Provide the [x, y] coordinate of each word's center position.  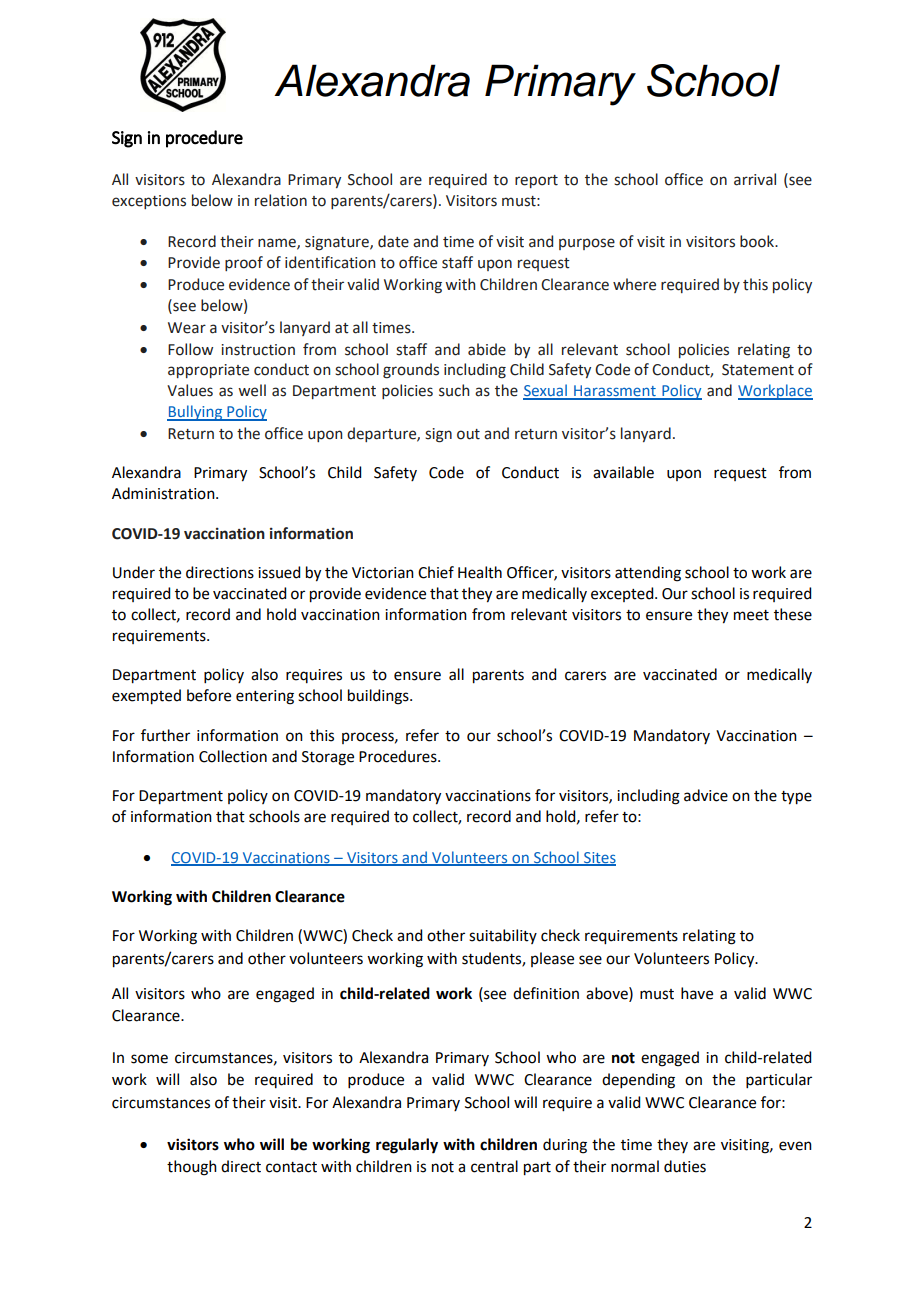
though [192, 1168]
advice [706, 795]
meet [751, 615]
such [454, 390]
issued [279, 572]
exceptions [149, 202]
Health [480, 572]
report [536, 181]
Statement [758, 370]
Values [190, 390]
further [165, 735]
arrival [755, 179]
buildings [379, 697]
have [697, 993]
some [149, 1059]
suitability [503, 936]
